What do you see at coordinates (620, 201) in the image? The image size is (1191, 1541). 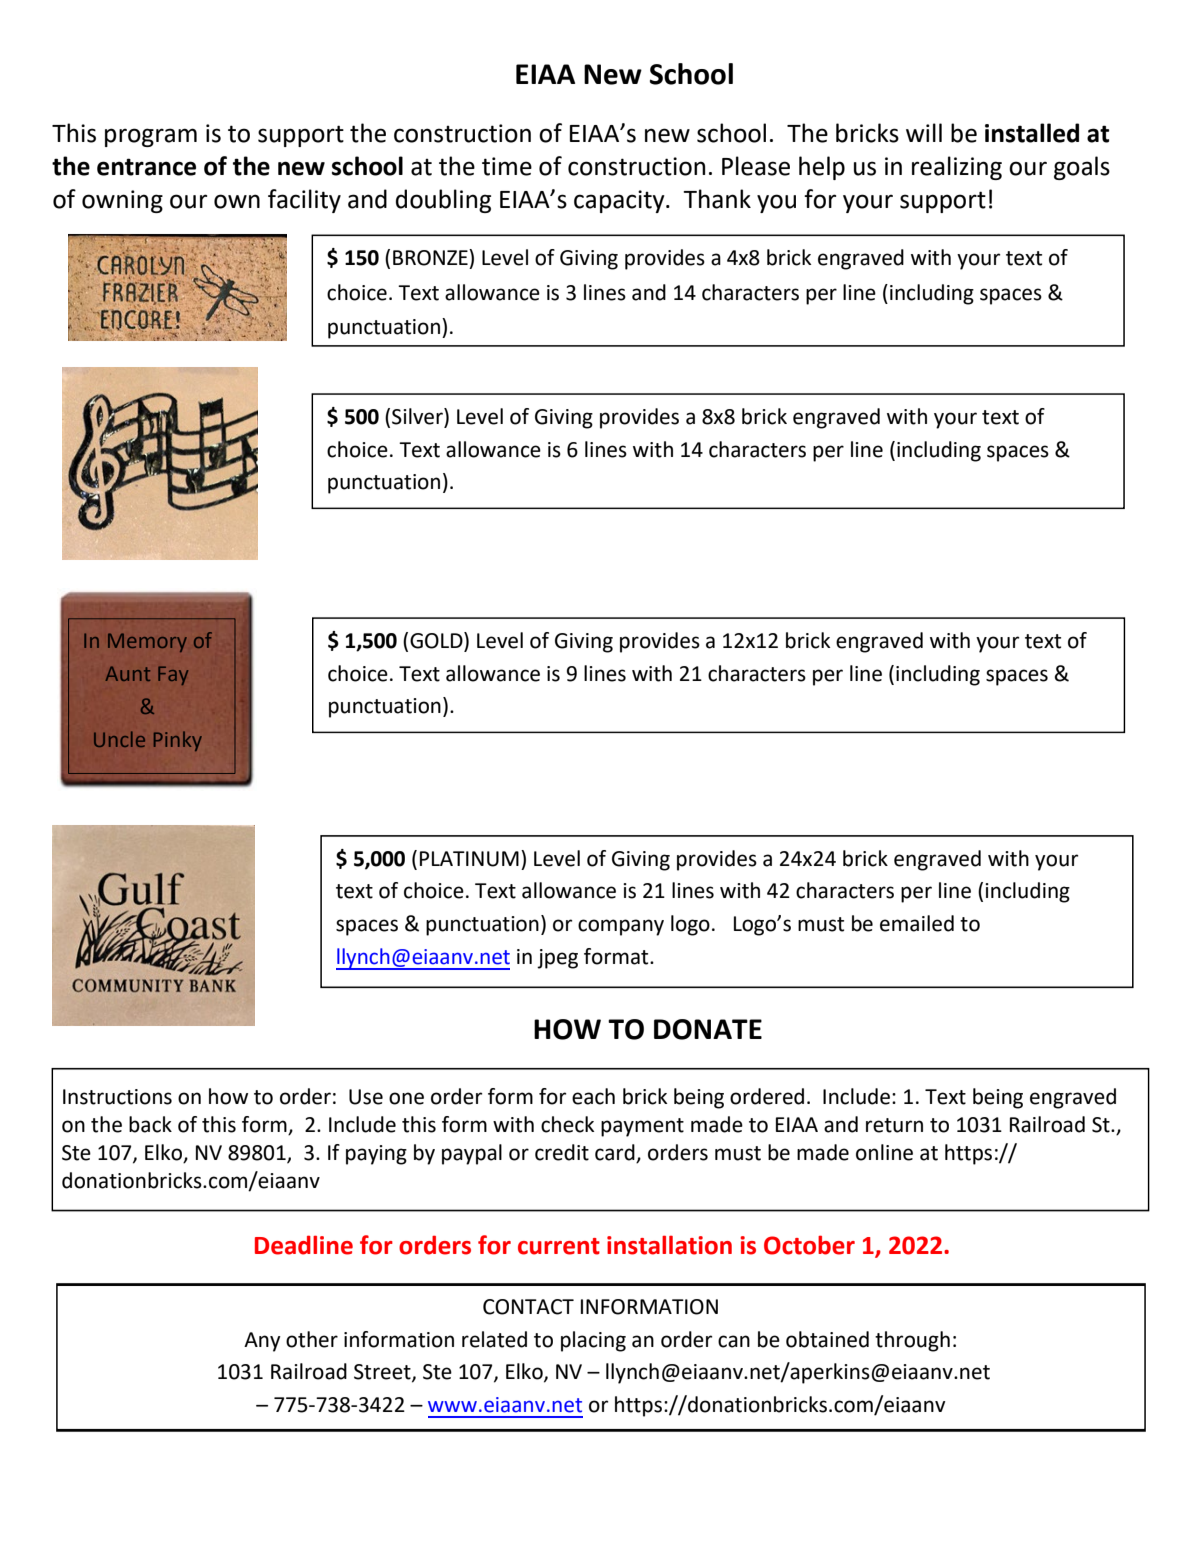 I see `capacity` at bounding box center [620, 201].
